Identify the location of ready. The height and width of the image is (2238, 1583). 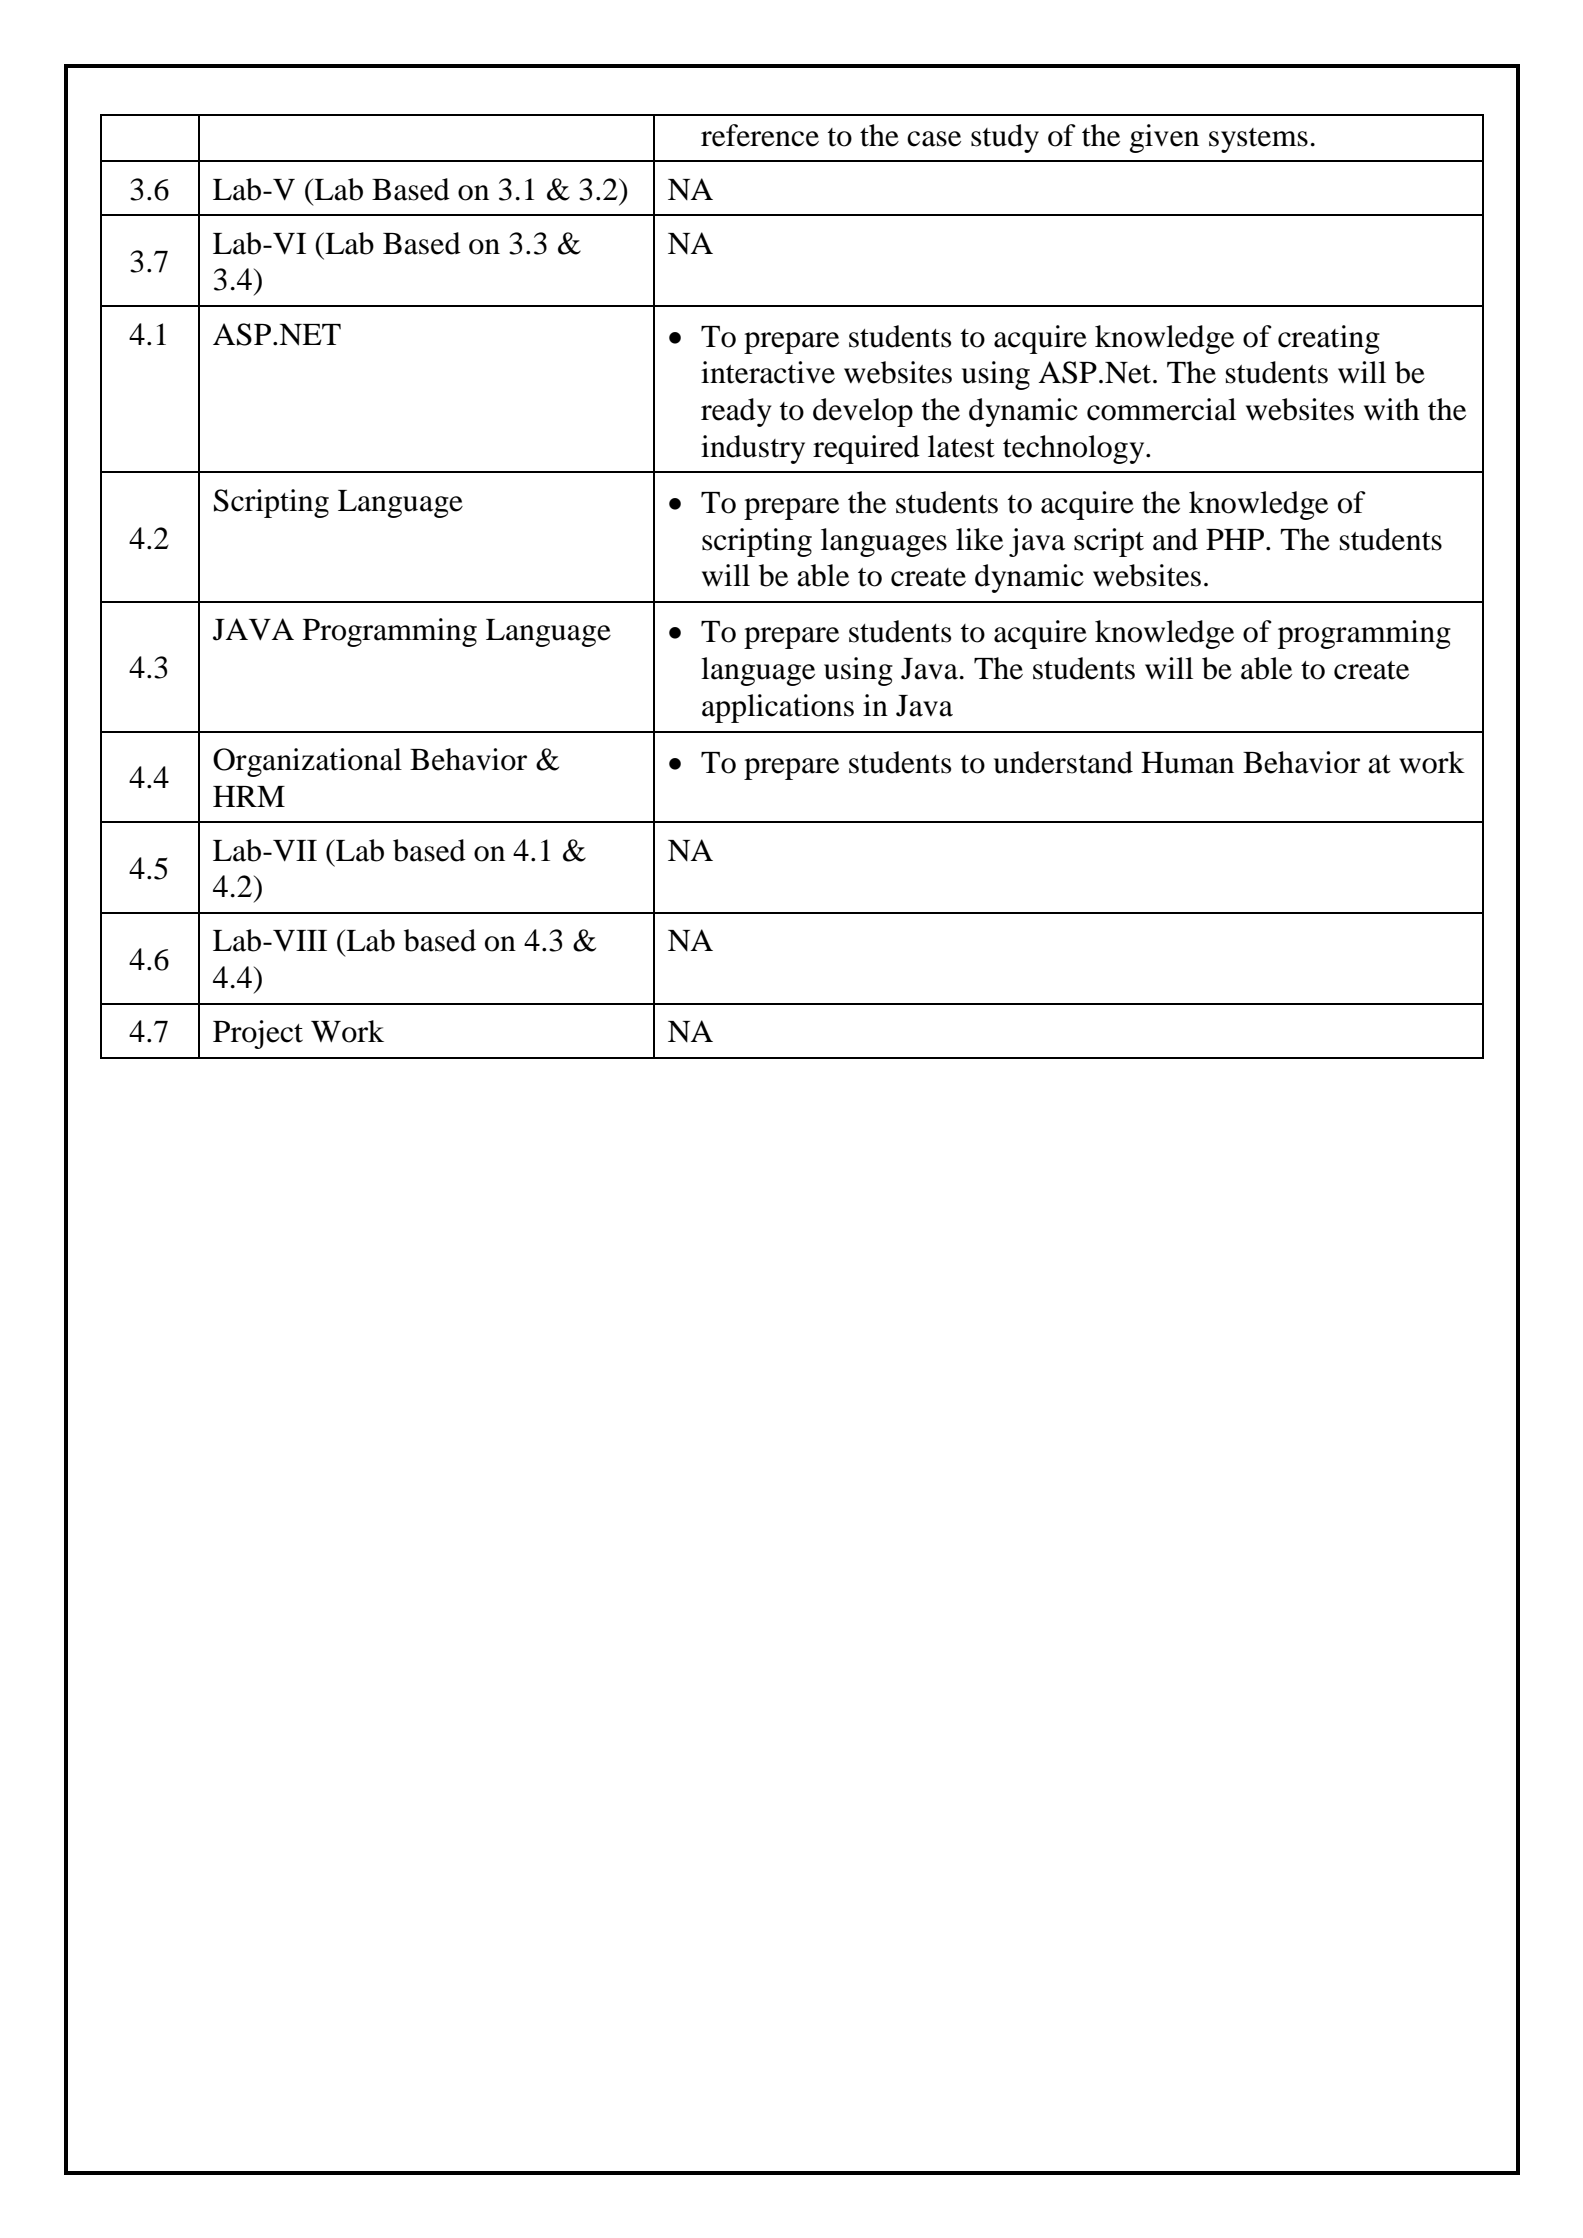
(736, 412).
